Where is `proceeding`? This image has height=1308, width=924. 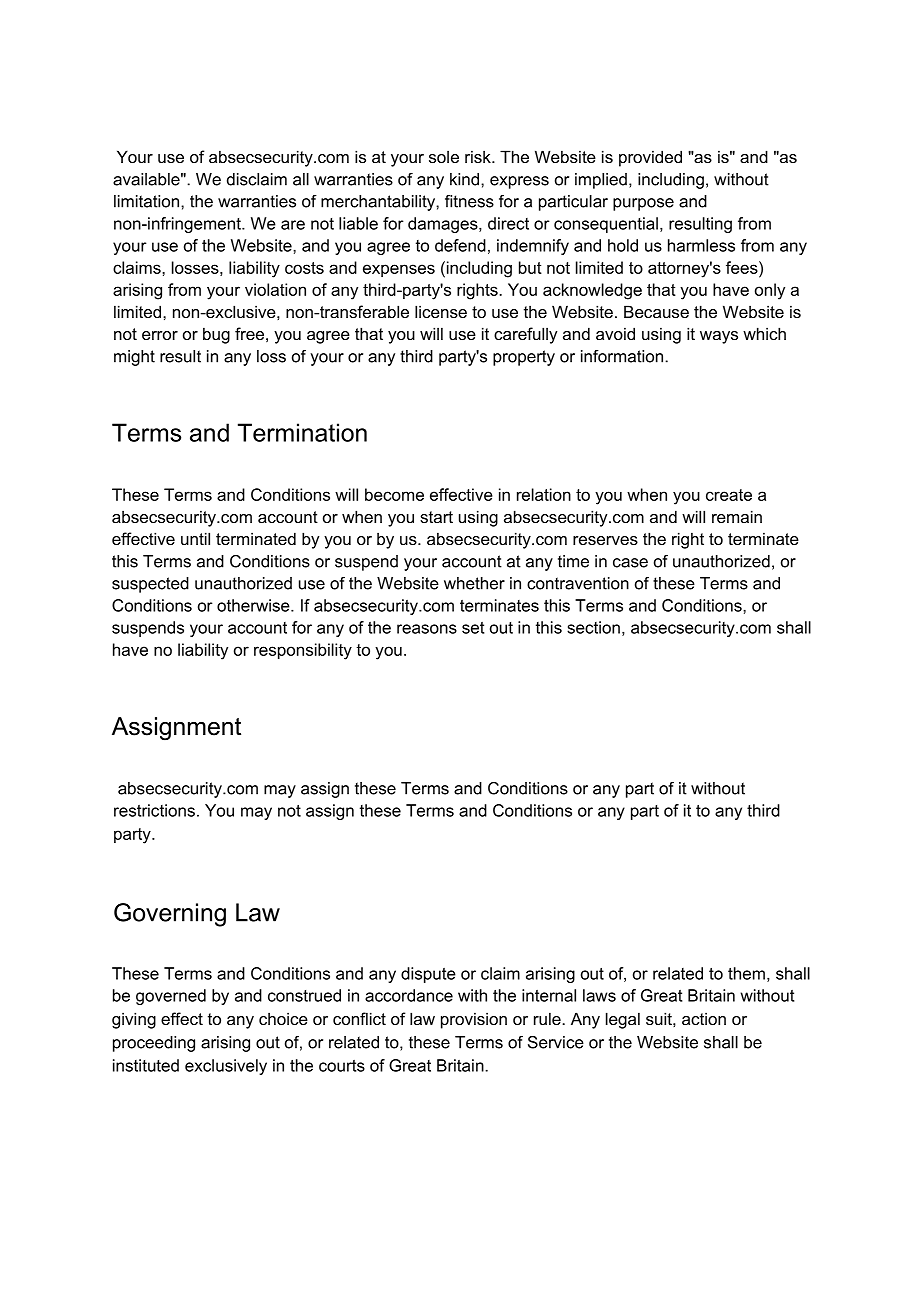
proceeding is located at coordinates (154, 1044).
